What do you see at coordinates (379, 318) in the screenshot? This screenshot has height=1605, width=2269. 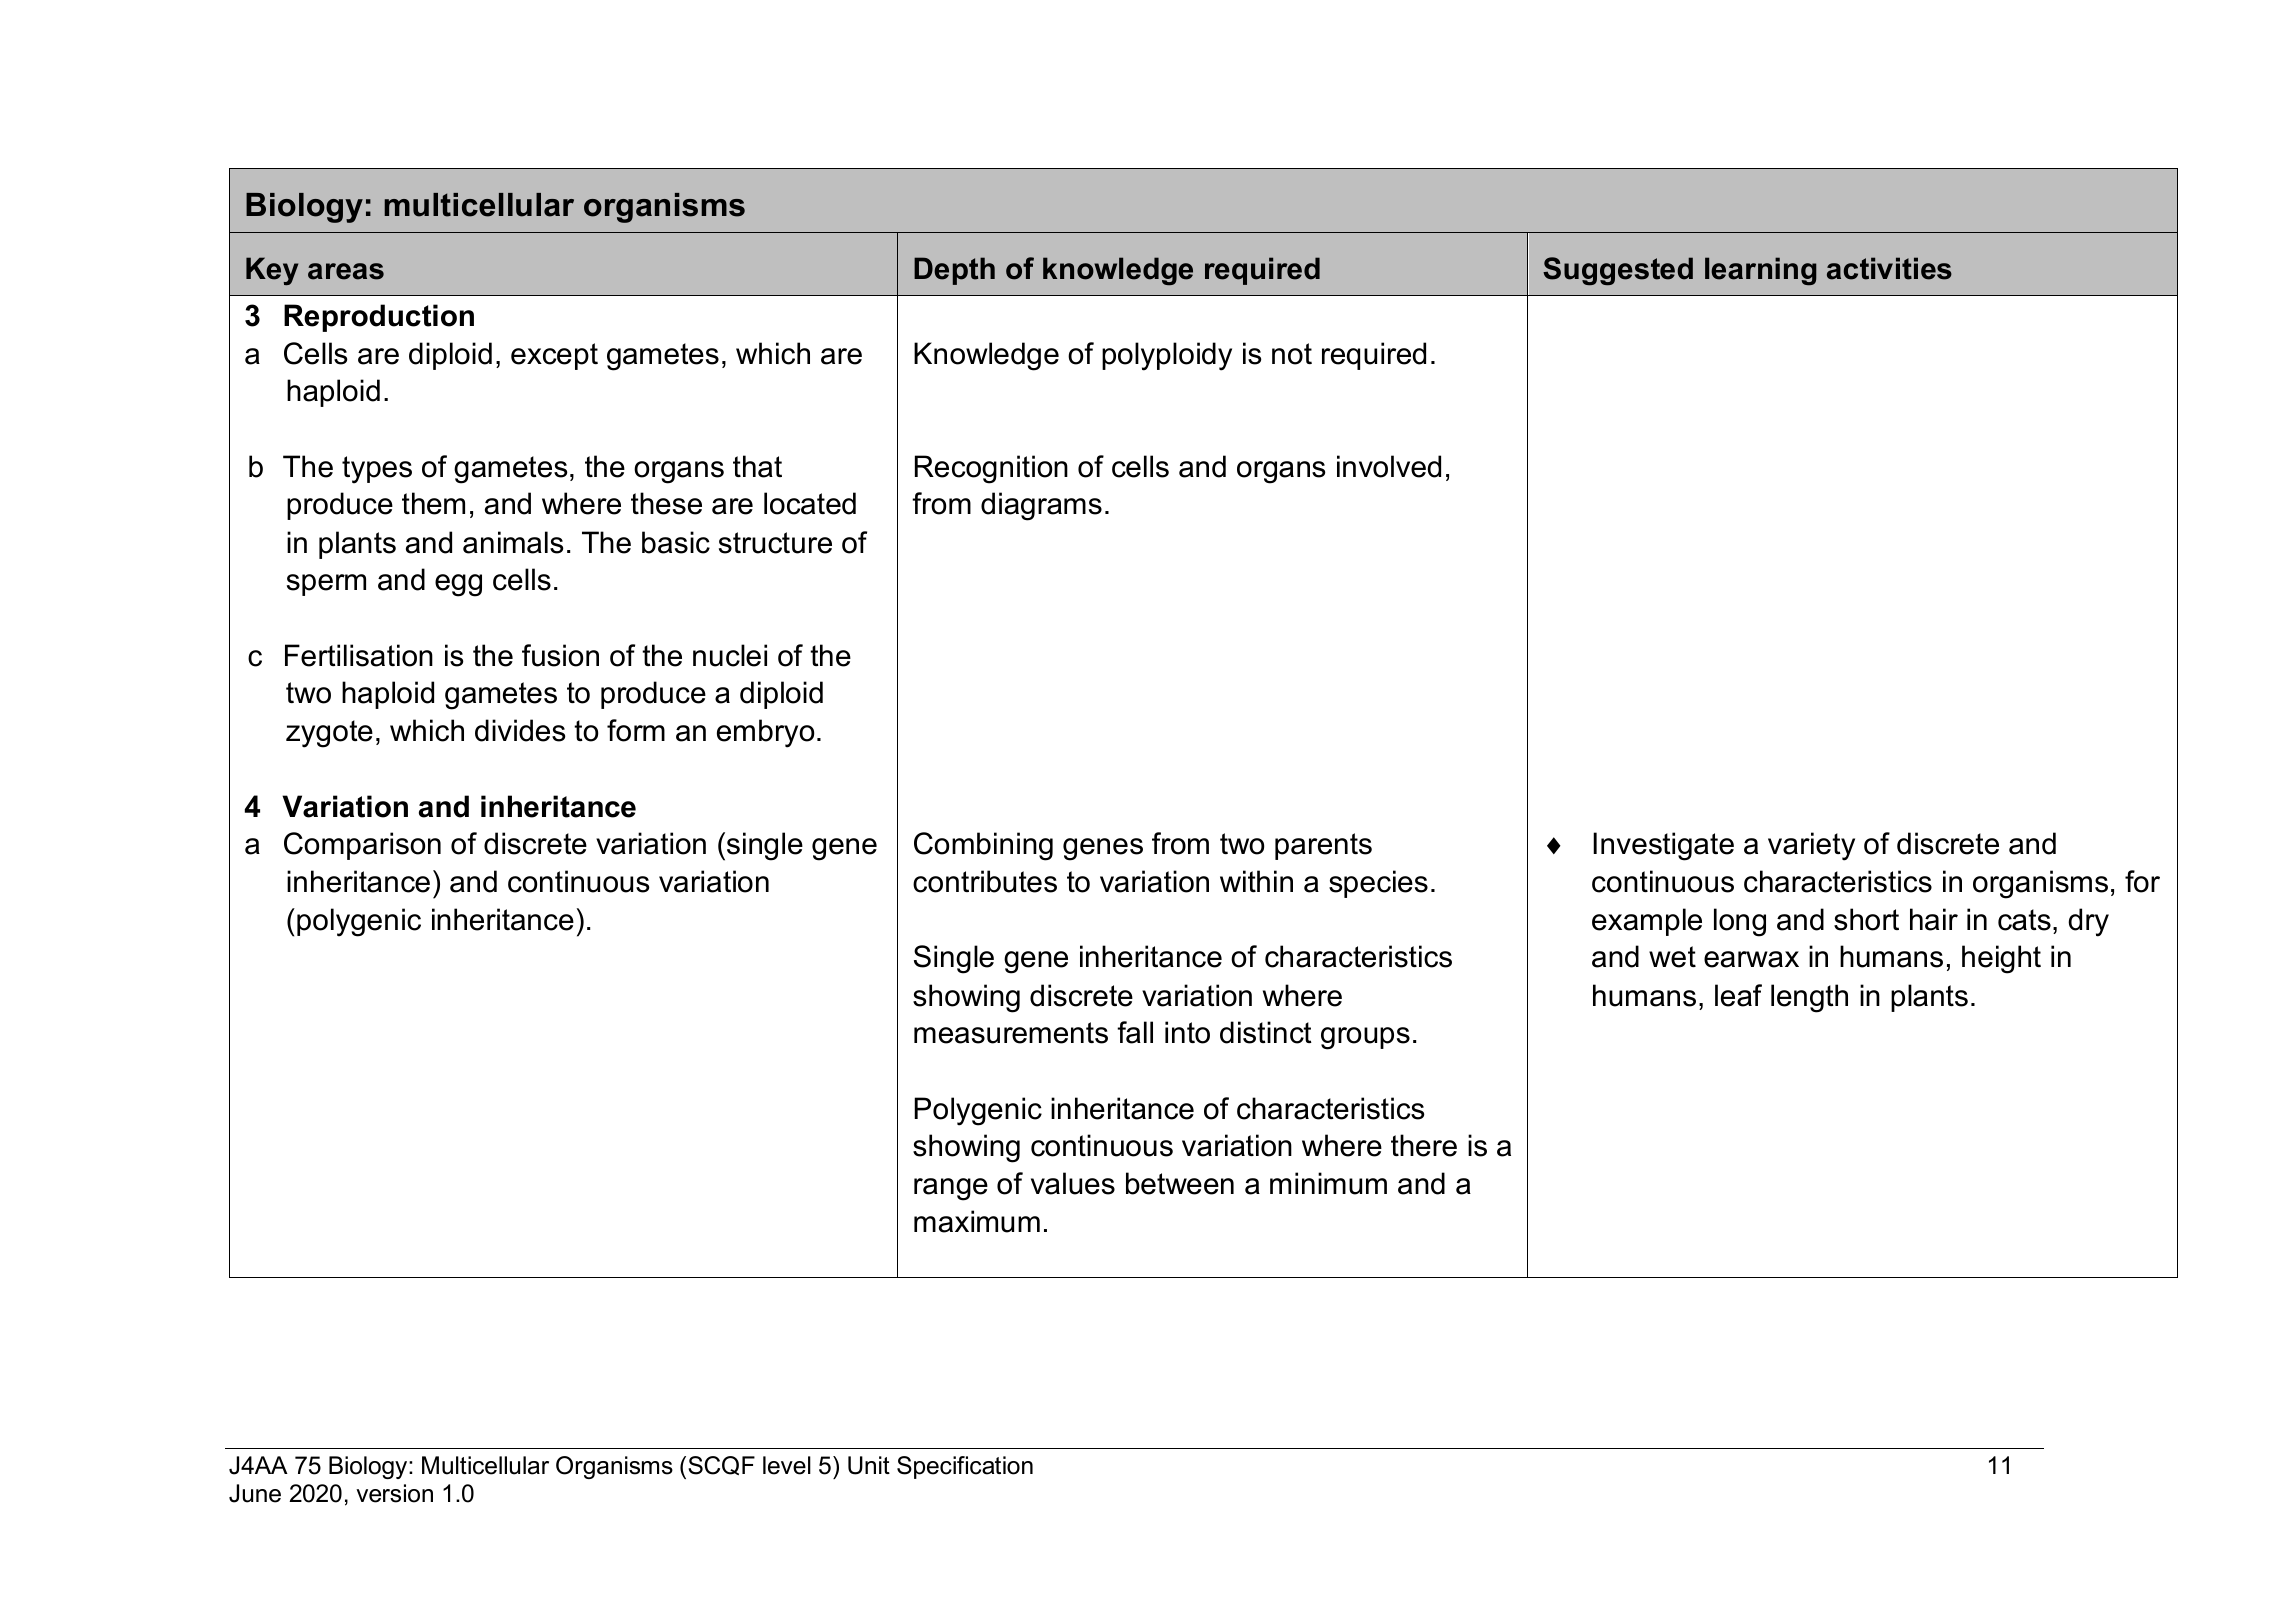 I see `Reproduction` at bounding box center [379, 318].
